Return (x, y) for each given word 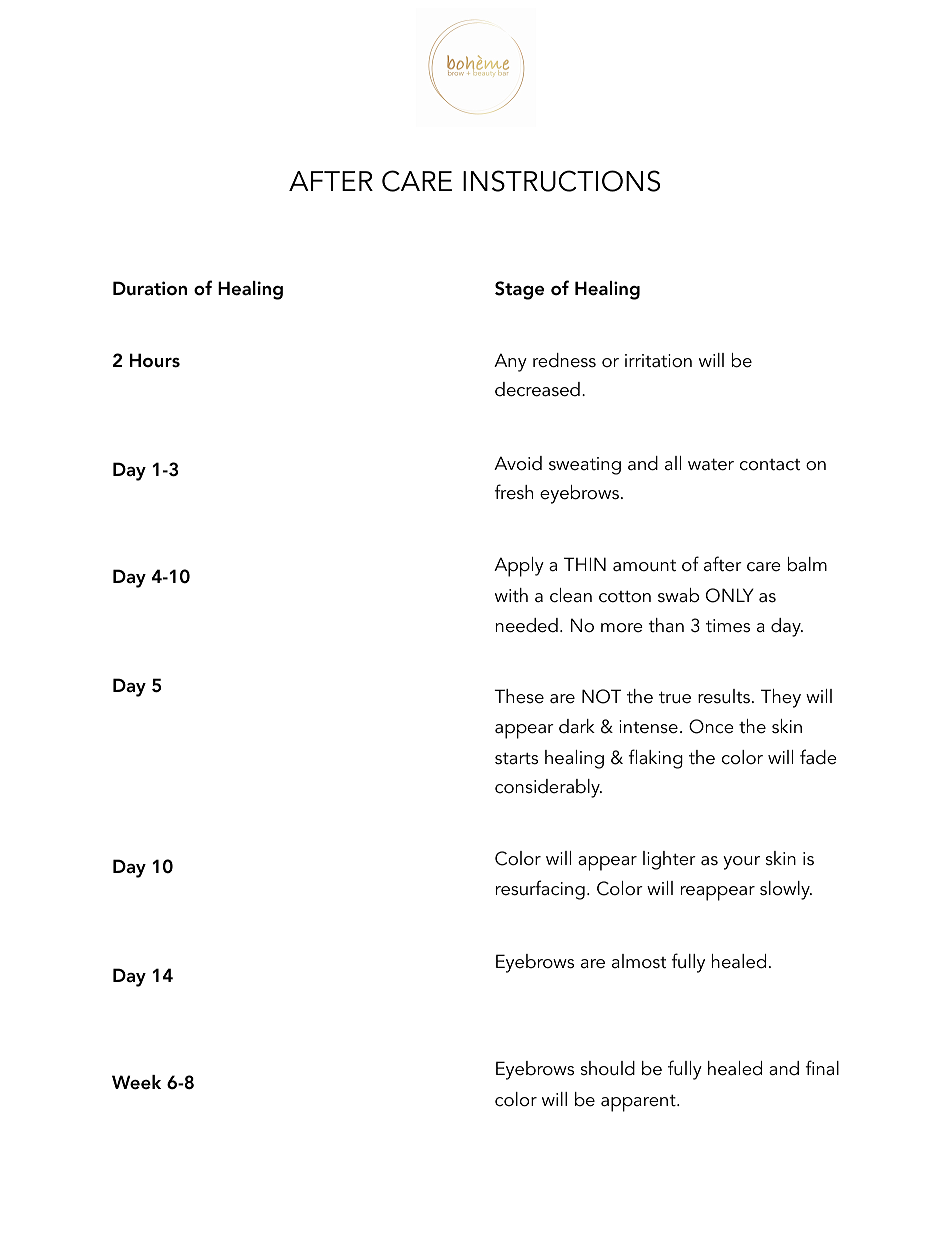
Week (136, 1082)
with (511, 595)
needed (527, 625)
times (728, 626)
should (608, 1068)
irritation (658, 361)
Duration (150, 288)
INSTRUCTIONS (561, 181)
